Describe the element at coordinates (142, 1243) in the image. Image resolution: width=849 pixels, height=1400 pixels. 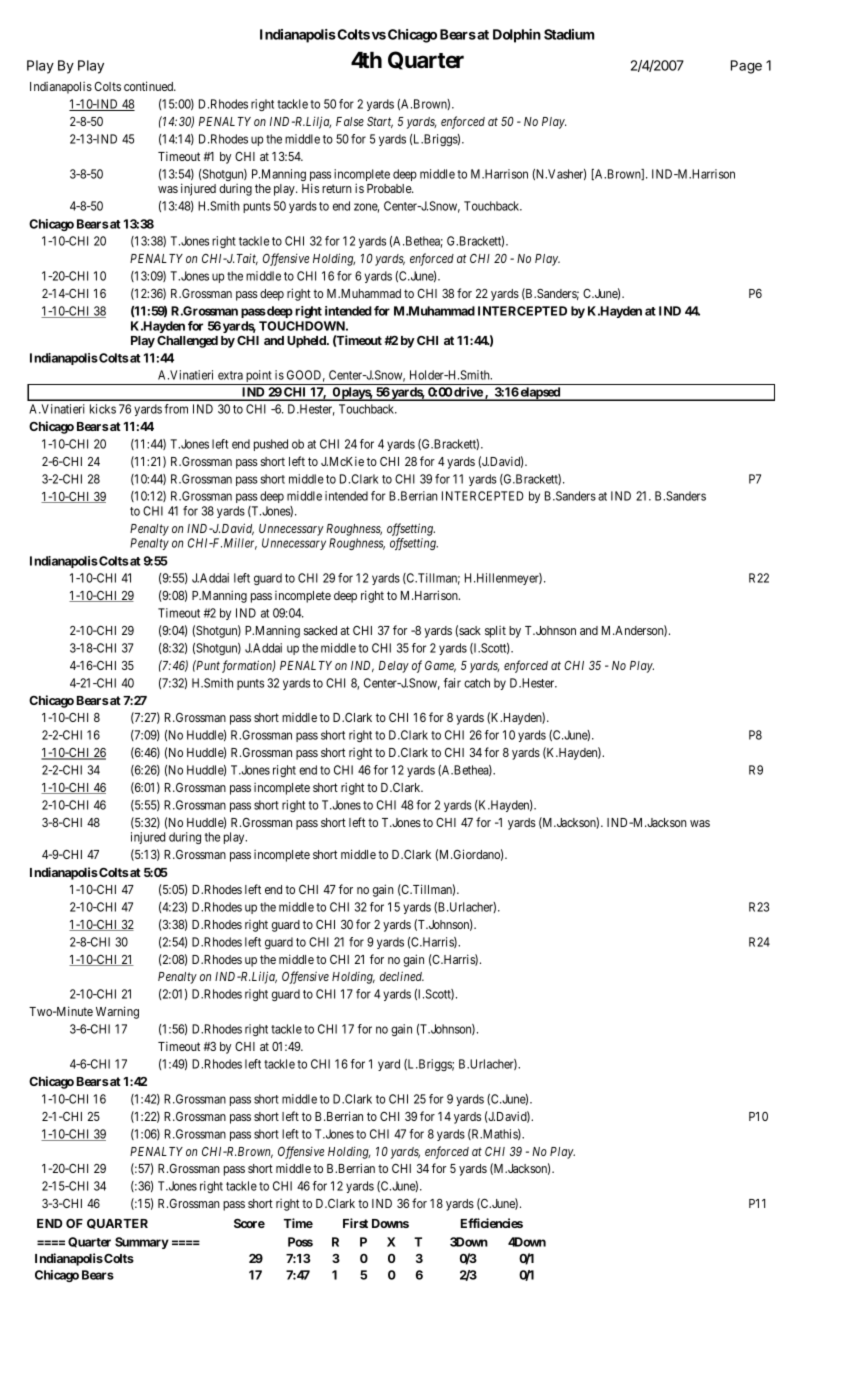
I see `Summary` at that location.
